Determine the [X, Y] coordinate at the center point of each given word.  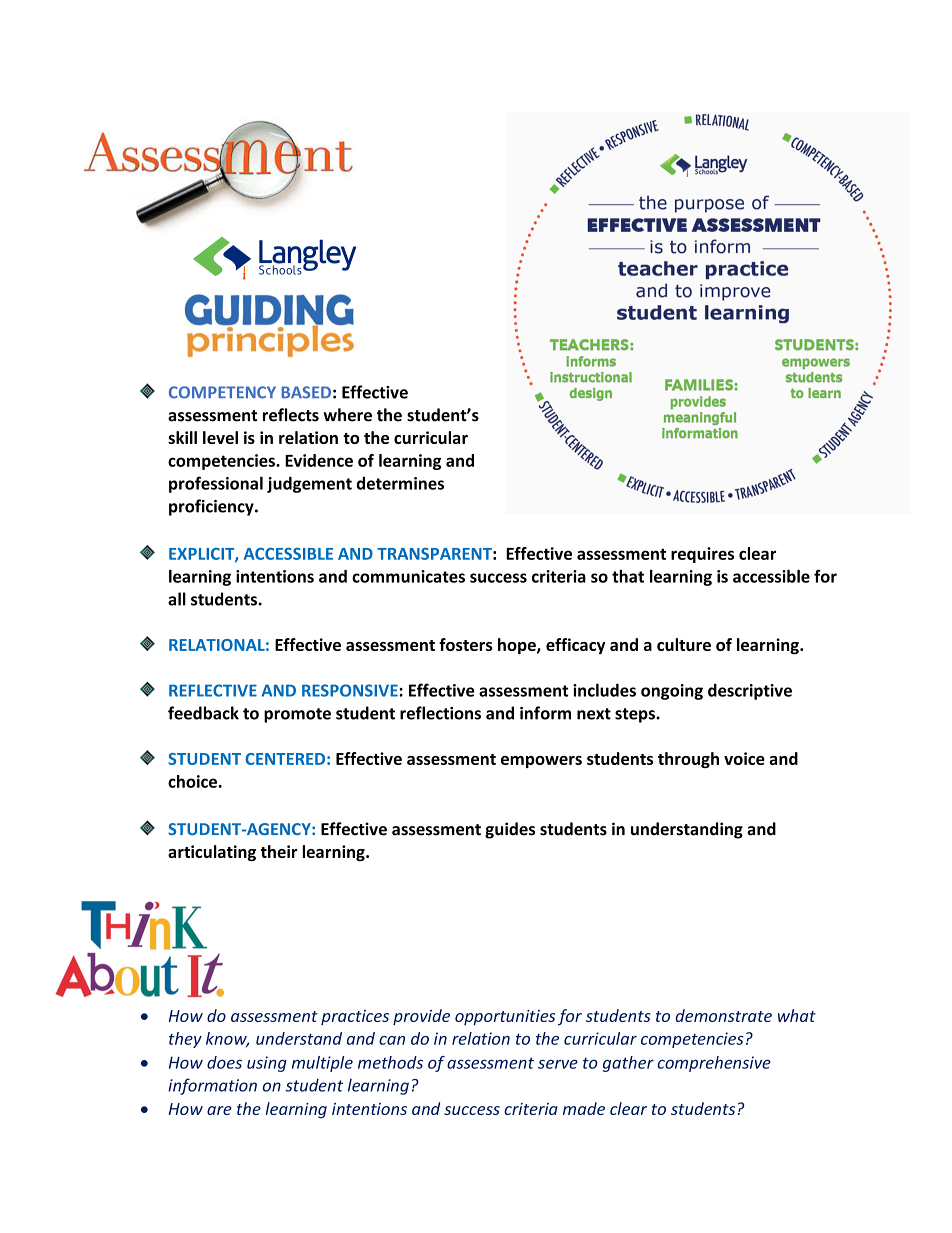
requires [702, 555]
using [267, 1064]
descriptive [750, 691]
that [628, 576]
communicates [408, 576]
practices [355, 1017]
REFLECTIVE [213, 690]
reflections [440, 713]
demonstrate [723, 1015]
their [279, 851]
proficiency [212, 507]
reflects [291, 415]
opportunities [505, 1017]
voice [744, 758]
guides [510, 830]
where [347, 415]
